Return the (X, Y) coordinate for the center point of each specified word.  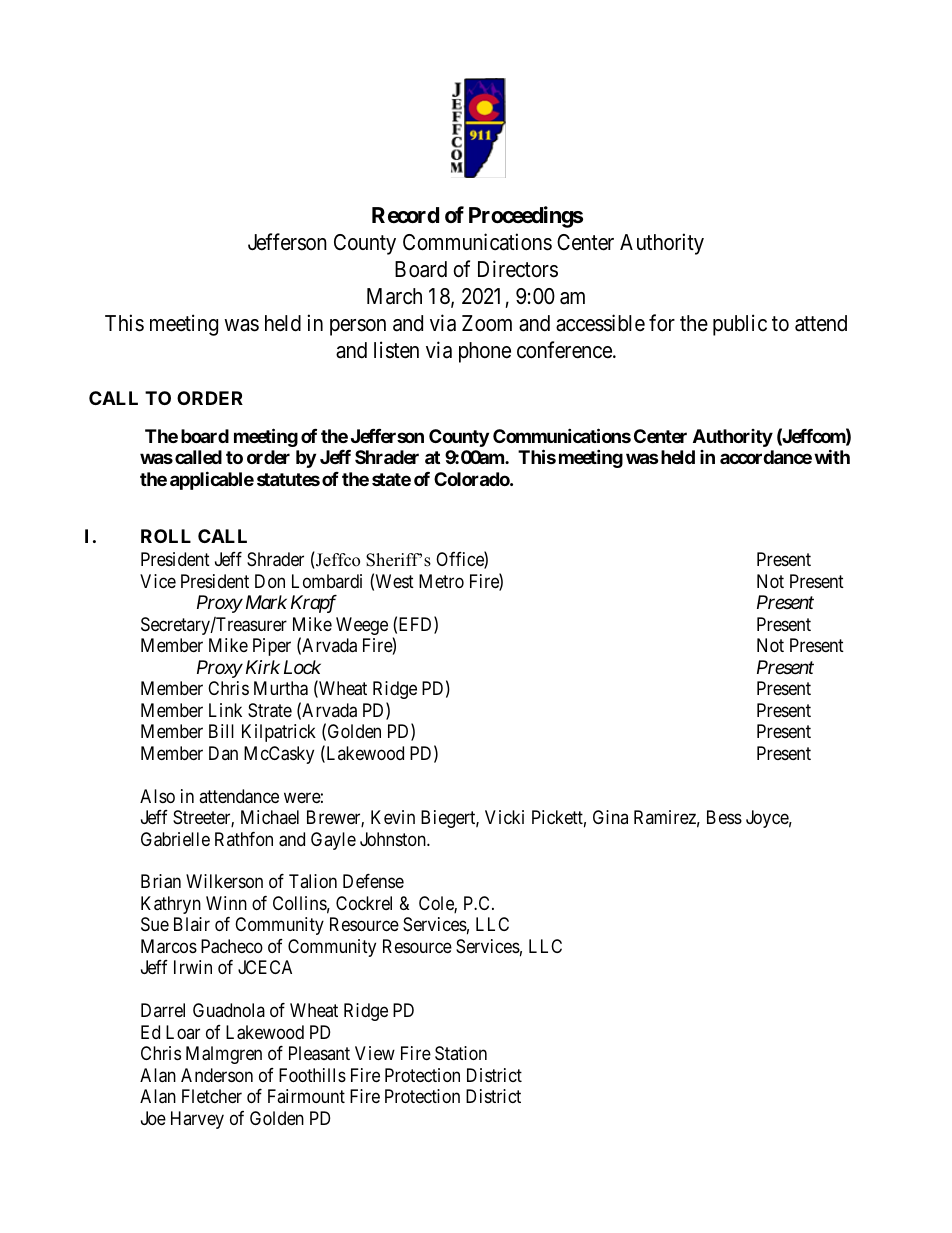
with (832, 457)
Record (405, 215)
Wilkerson (224, 881)
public (740, 325)
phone (485, 352)
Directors (518, 269)
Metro (441, 581)
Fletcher (212, 1096)
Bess (724, 817)
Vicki (504, 817)
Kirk (263, 667)
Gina (610, 817)
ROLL (166, 536)
